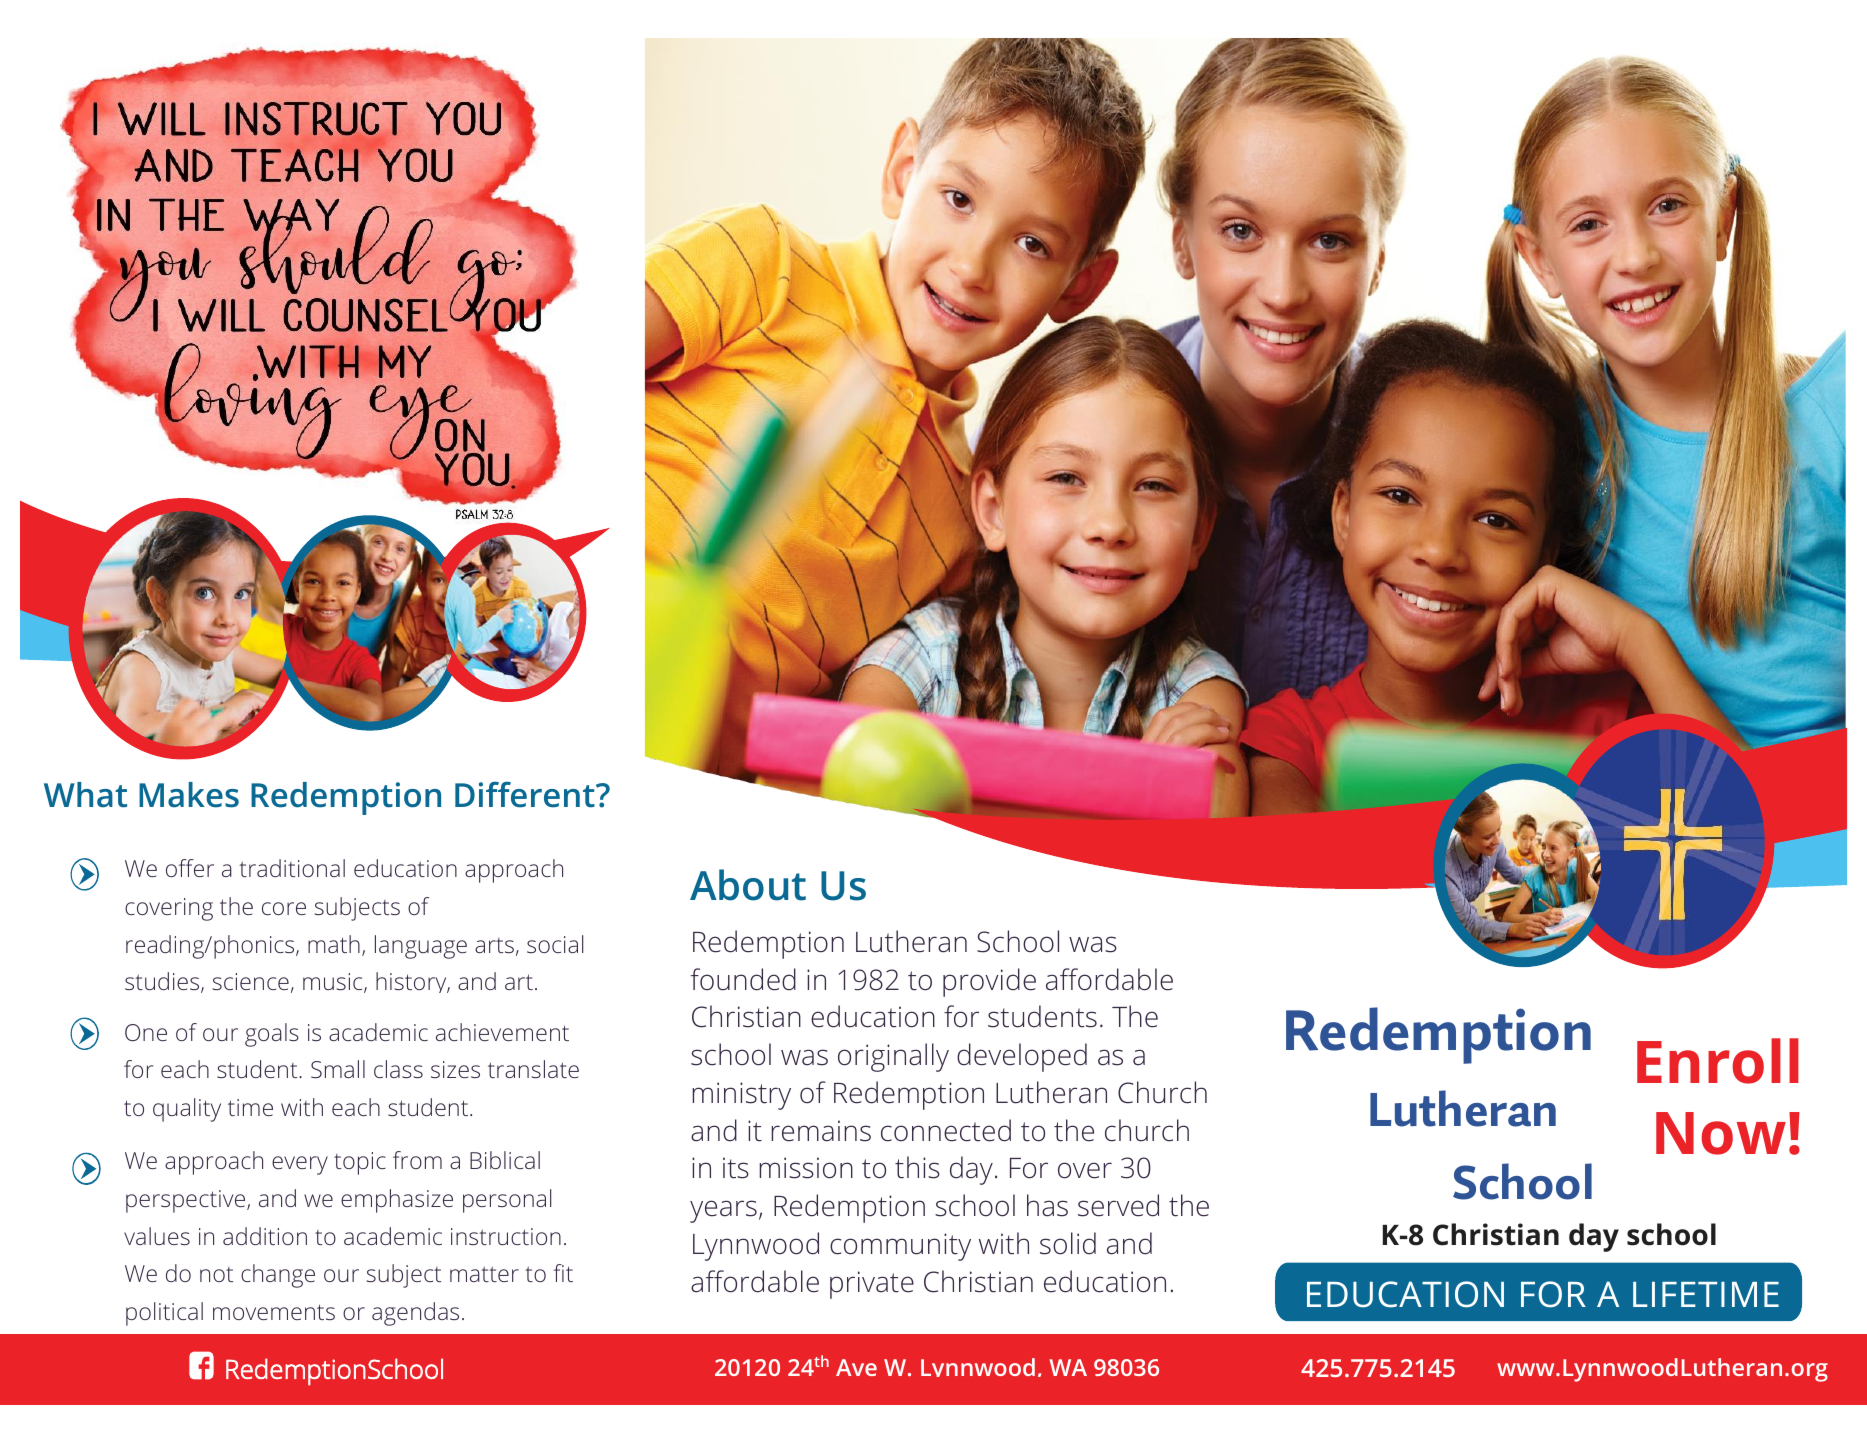 This screenshot has width=1867, height=1442. Describe the element at coordinates (274, 1312) in the screenshot. I see `movements` at that location.
